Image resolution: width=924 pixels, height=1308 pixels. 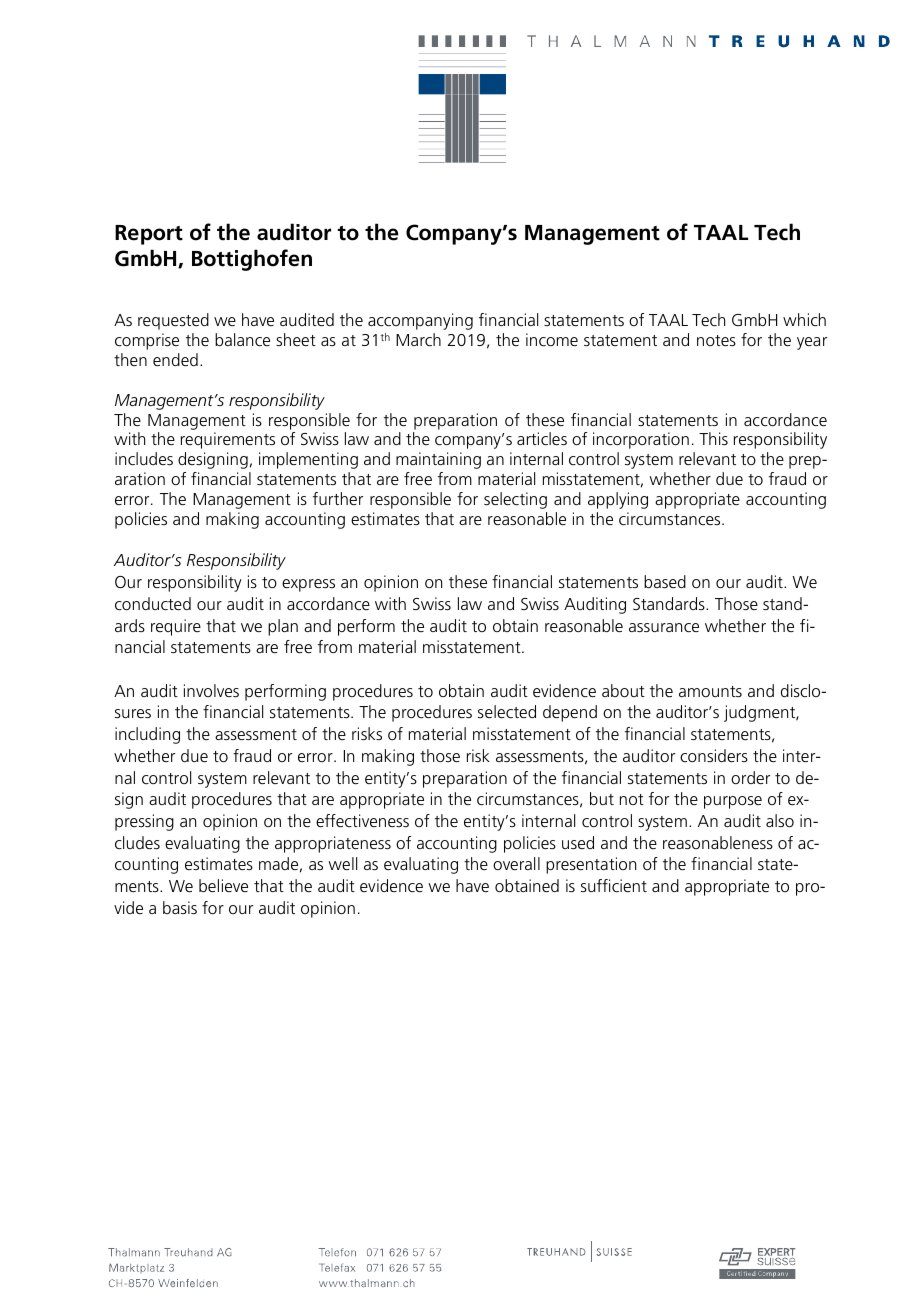 I want to click on including, so click(x=147, y=735).
